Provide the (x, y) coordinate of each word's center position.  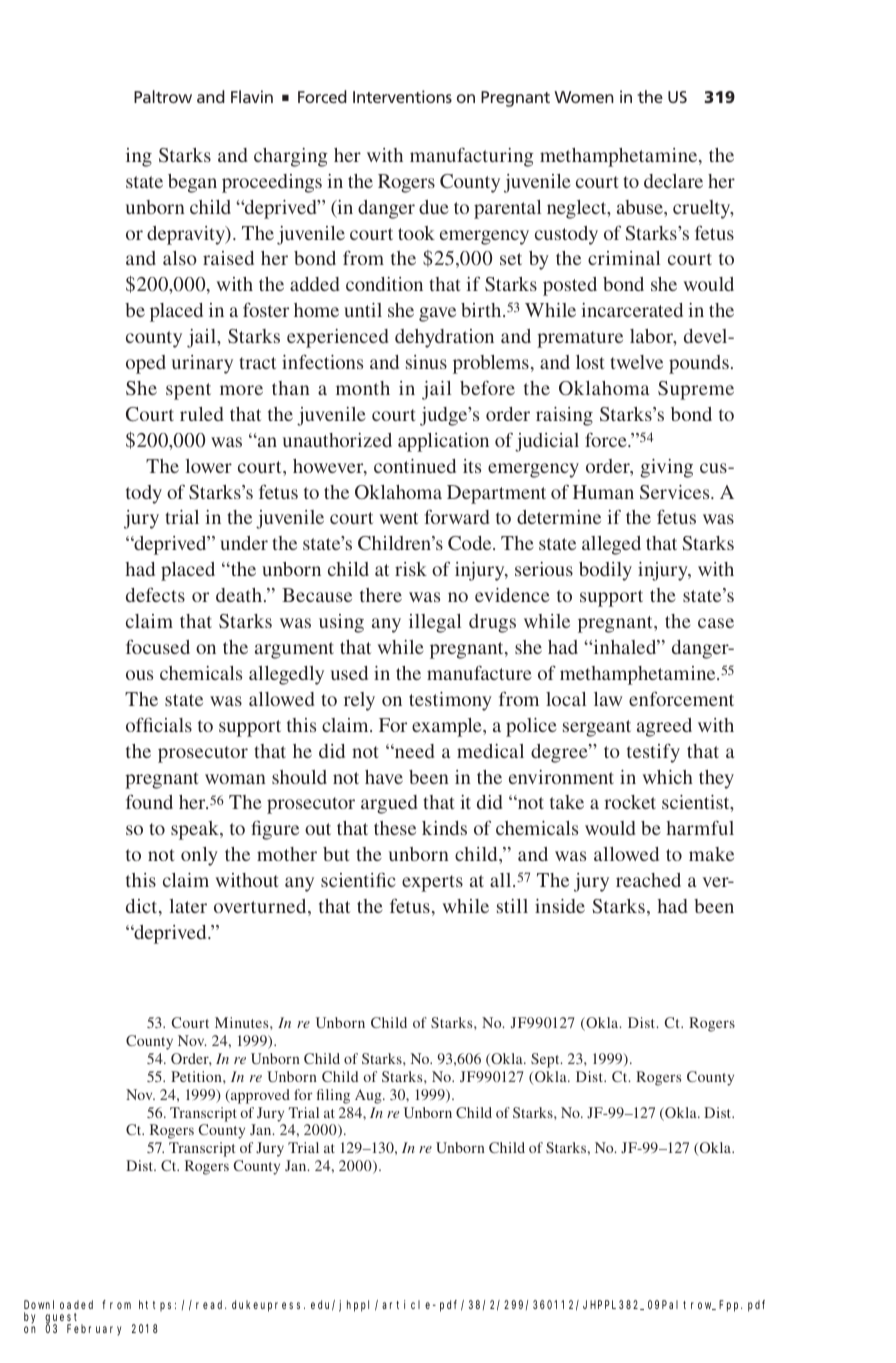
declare (673, 181)
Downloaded (58, 1304)
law (608, 699)
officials (159, 724)
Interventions (402, 96)
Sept (546, 1060)
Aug (369, 1096)
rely (359, 701)
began (192, 183)
